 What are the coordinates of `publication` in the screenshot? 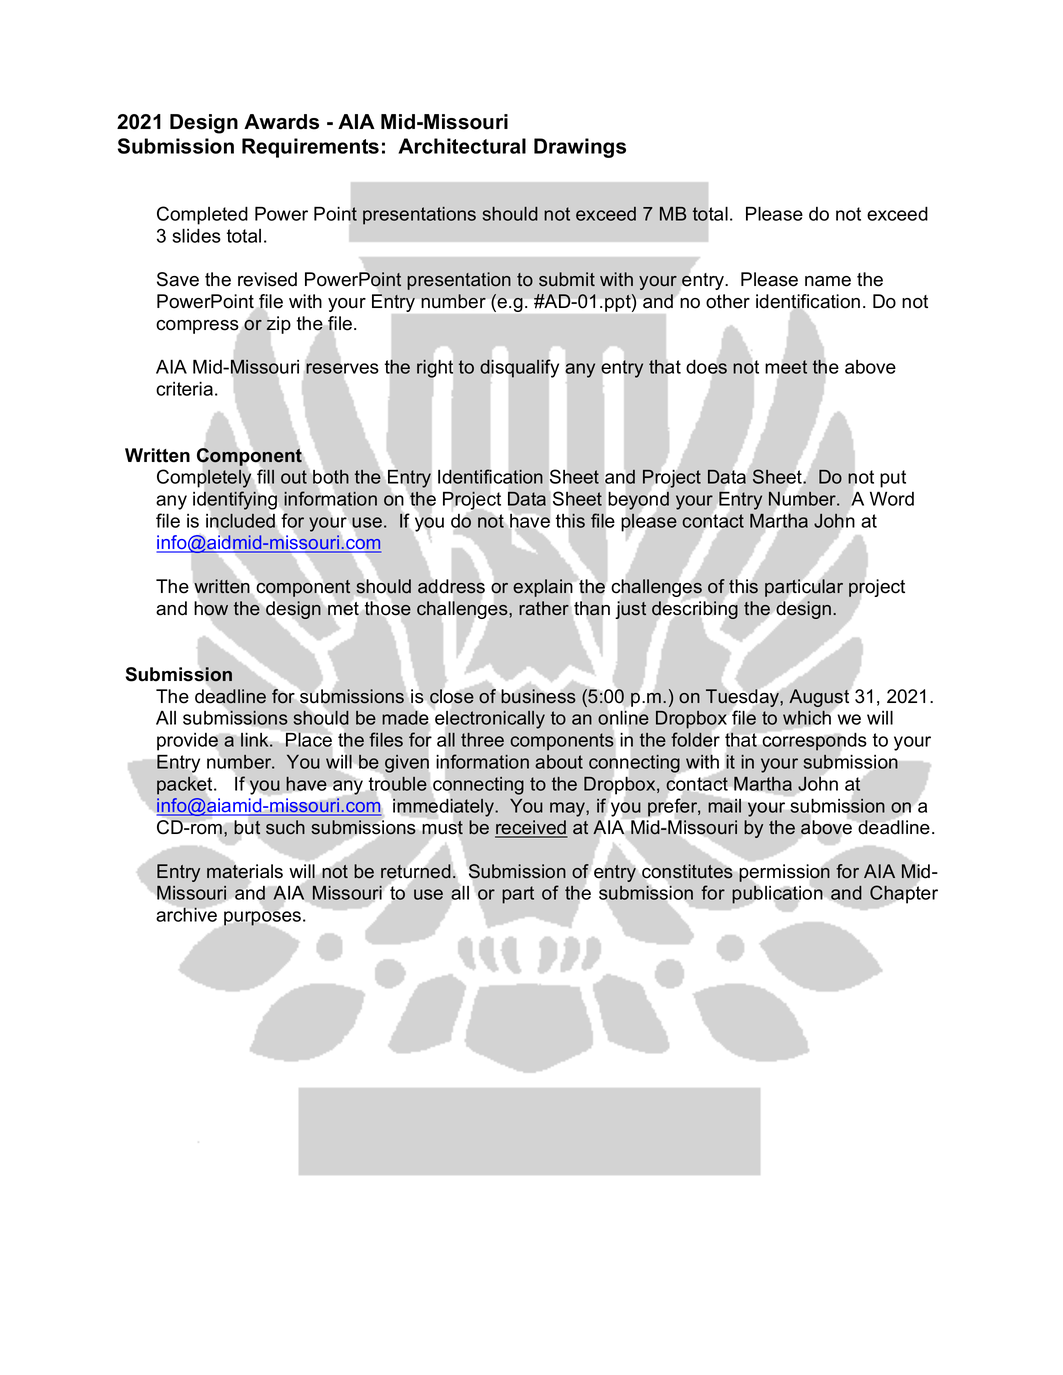 It's located at (777, 894).
